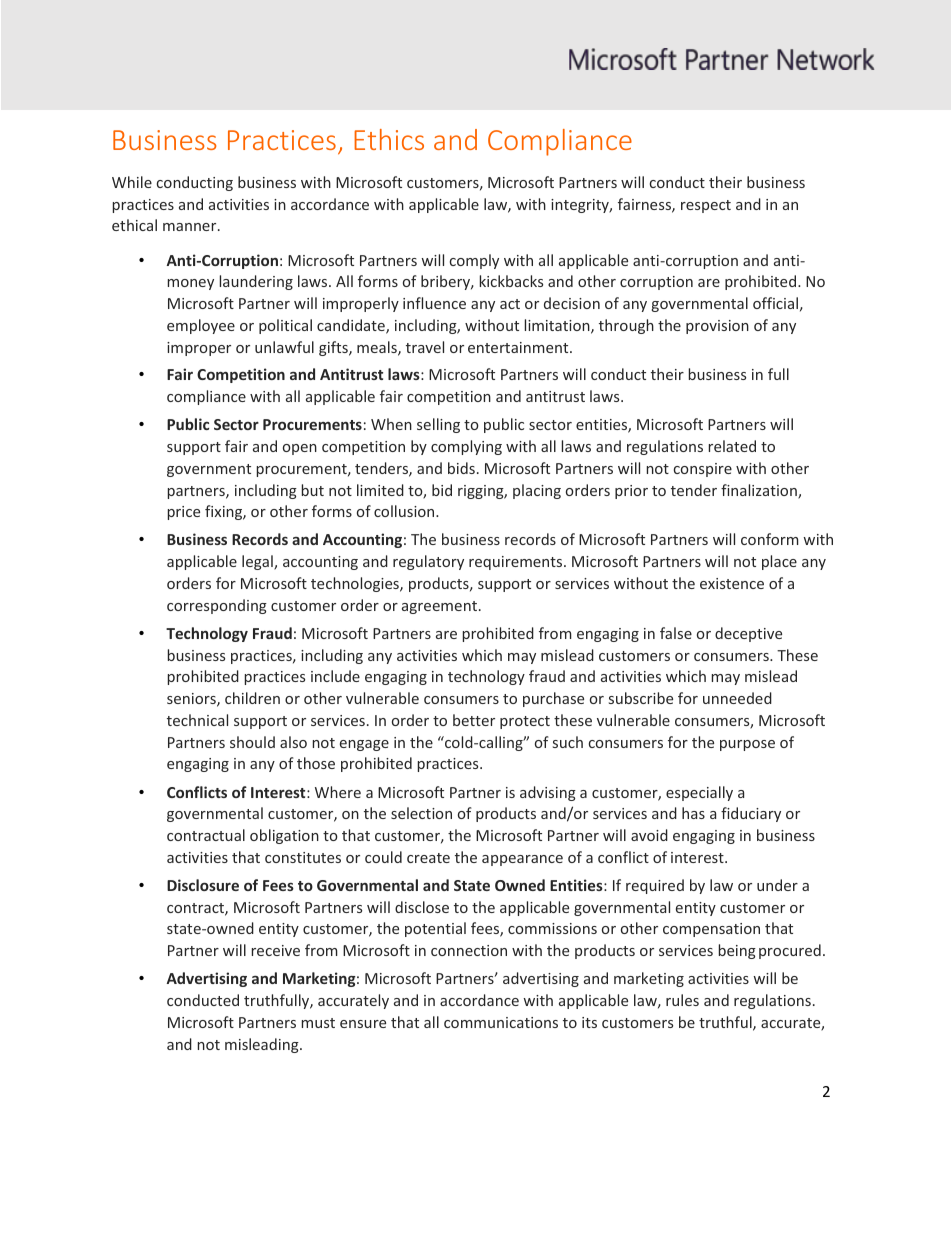 Image resolution: width=952 pixels, height=1233 pixels. I want to click on children, so click(252, 698).
